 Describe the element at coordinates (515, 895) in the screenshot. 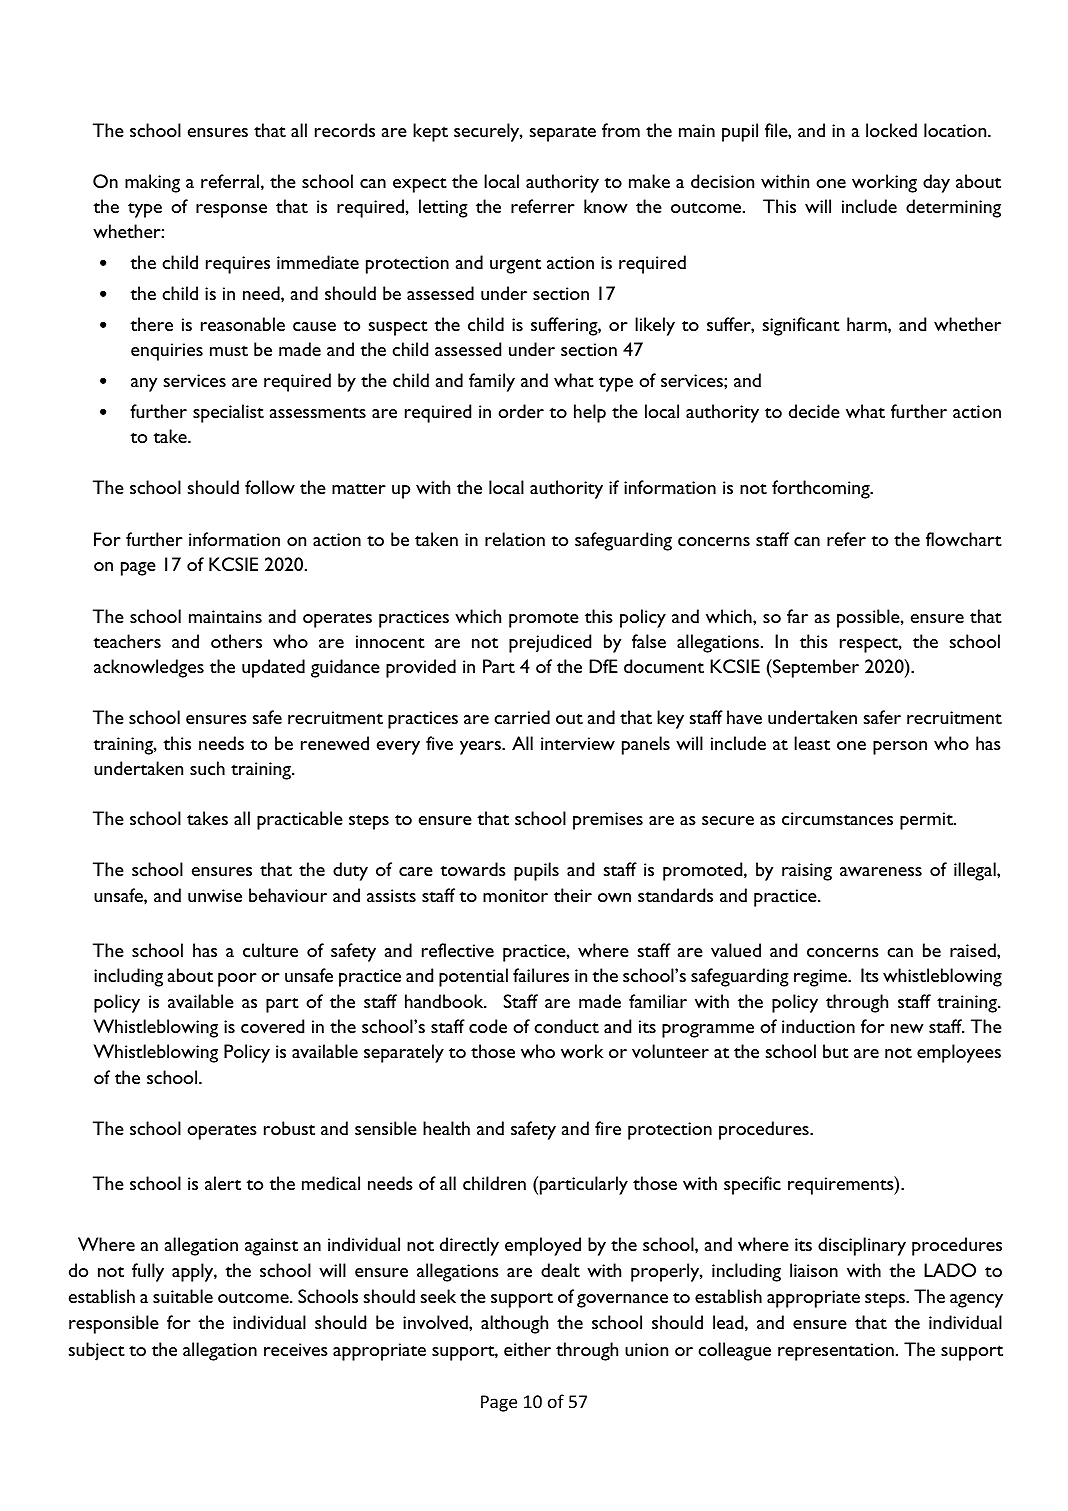

I see `monitor` at that location.
